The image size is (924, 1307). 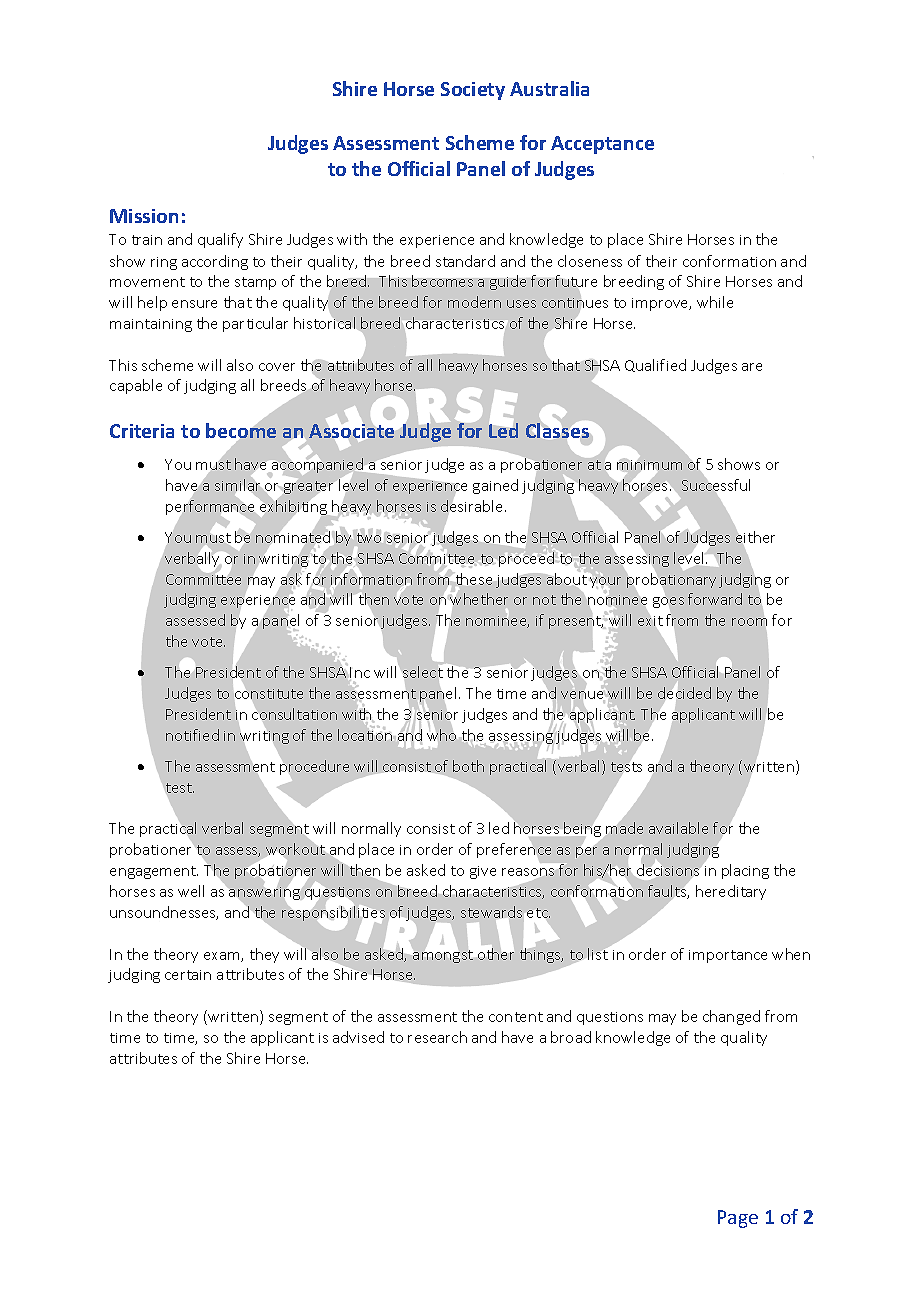 I want to click on gained, so click(x=495, y=486).
